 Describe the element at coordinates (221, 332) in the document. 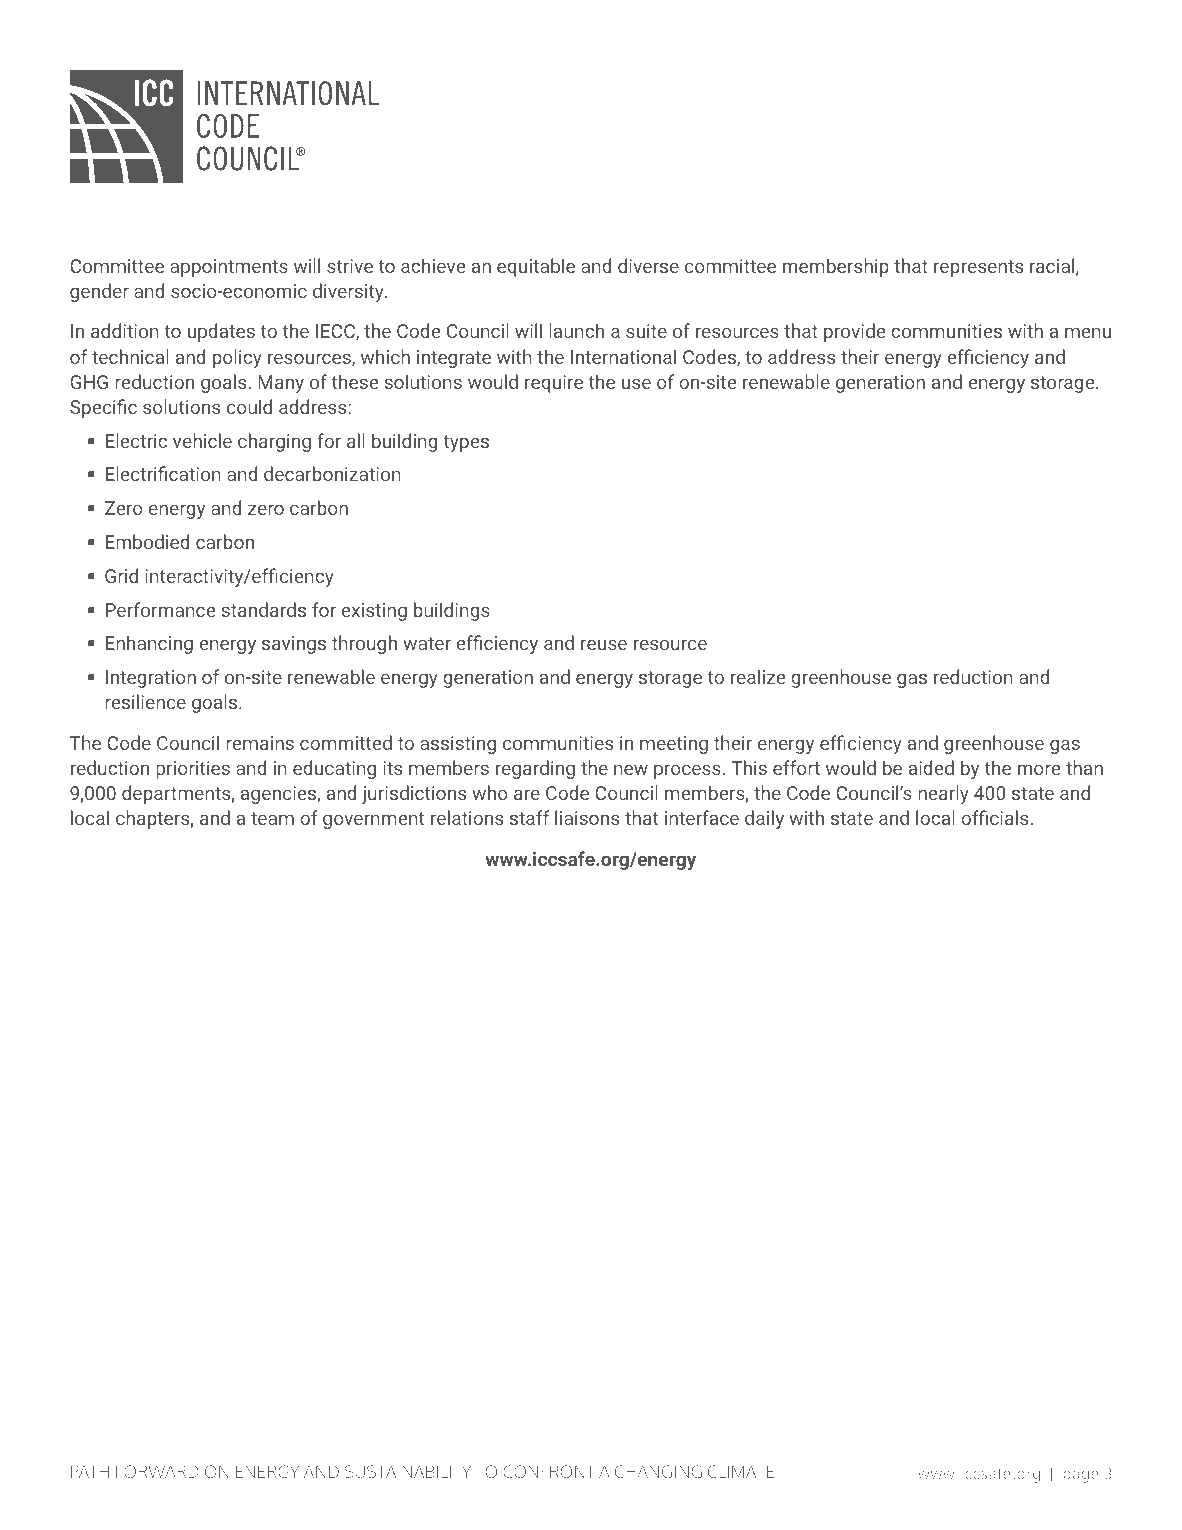

I see `updates` at that location.
